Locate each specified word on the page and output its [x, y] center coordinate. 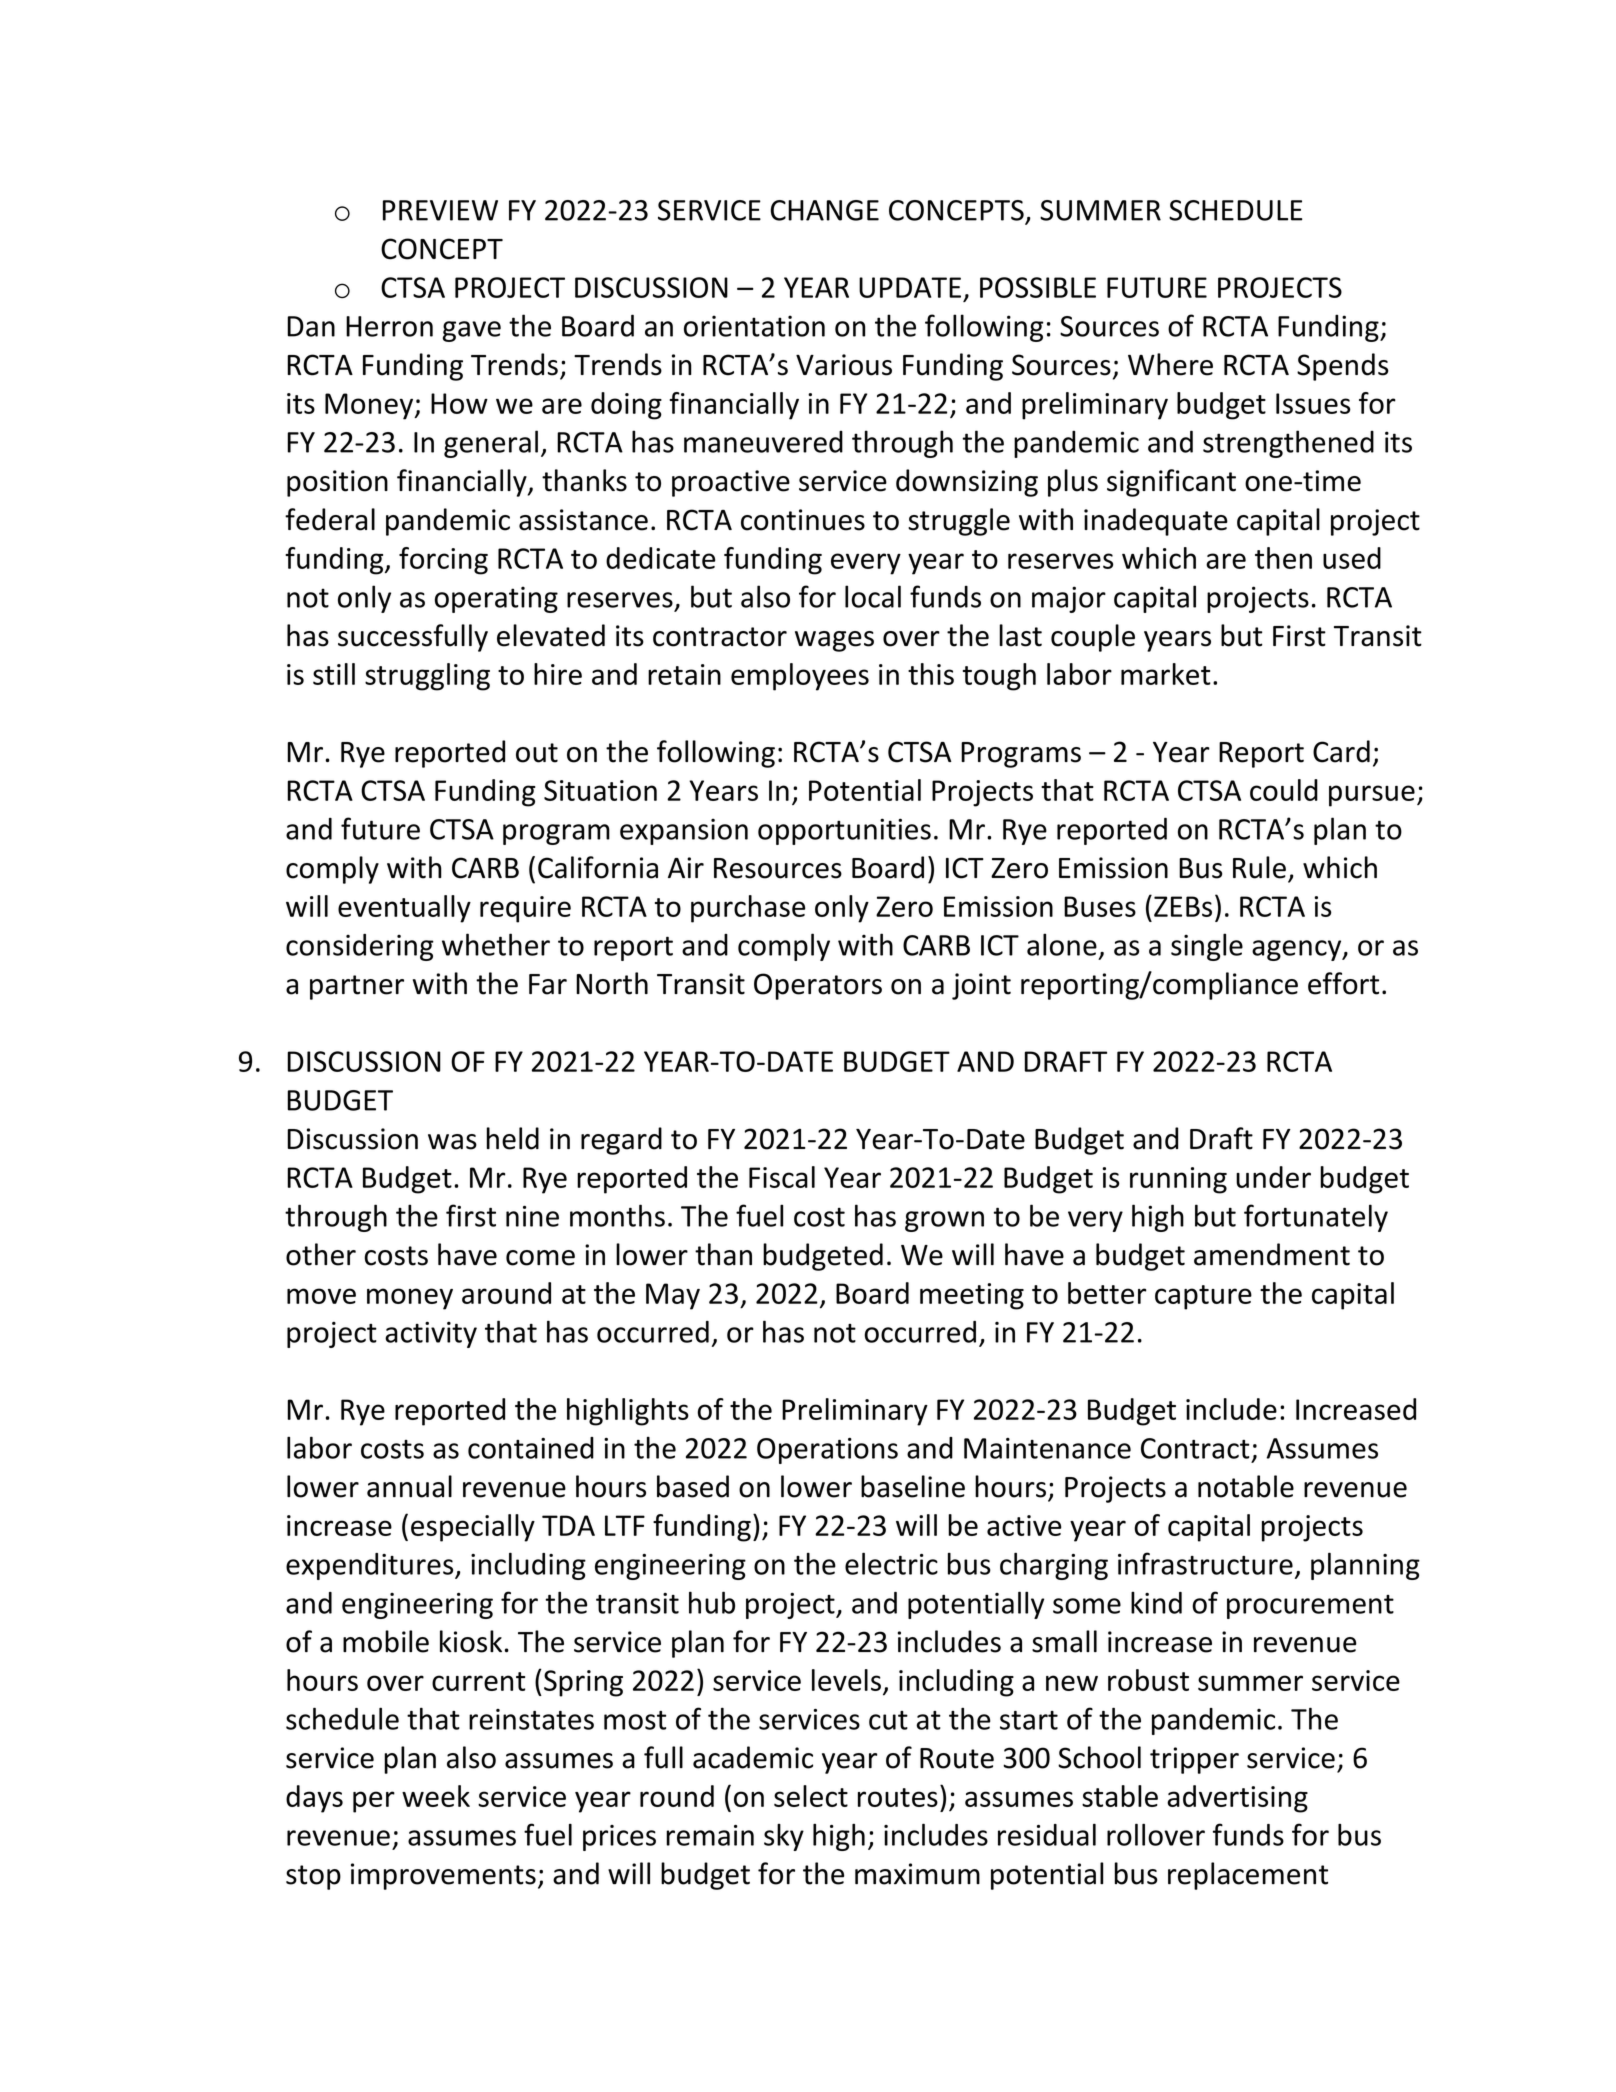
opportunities [844, 831]
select [811, 1796]
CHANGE [825, 210]
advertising [1237, 1799]
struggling [427, 677]
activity [431, 1335]
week [436, 1796]
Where [1170, 364]
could [1284, 790]
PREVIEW [440, 210]
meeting [972, 1296]
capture [1203, 1297]
